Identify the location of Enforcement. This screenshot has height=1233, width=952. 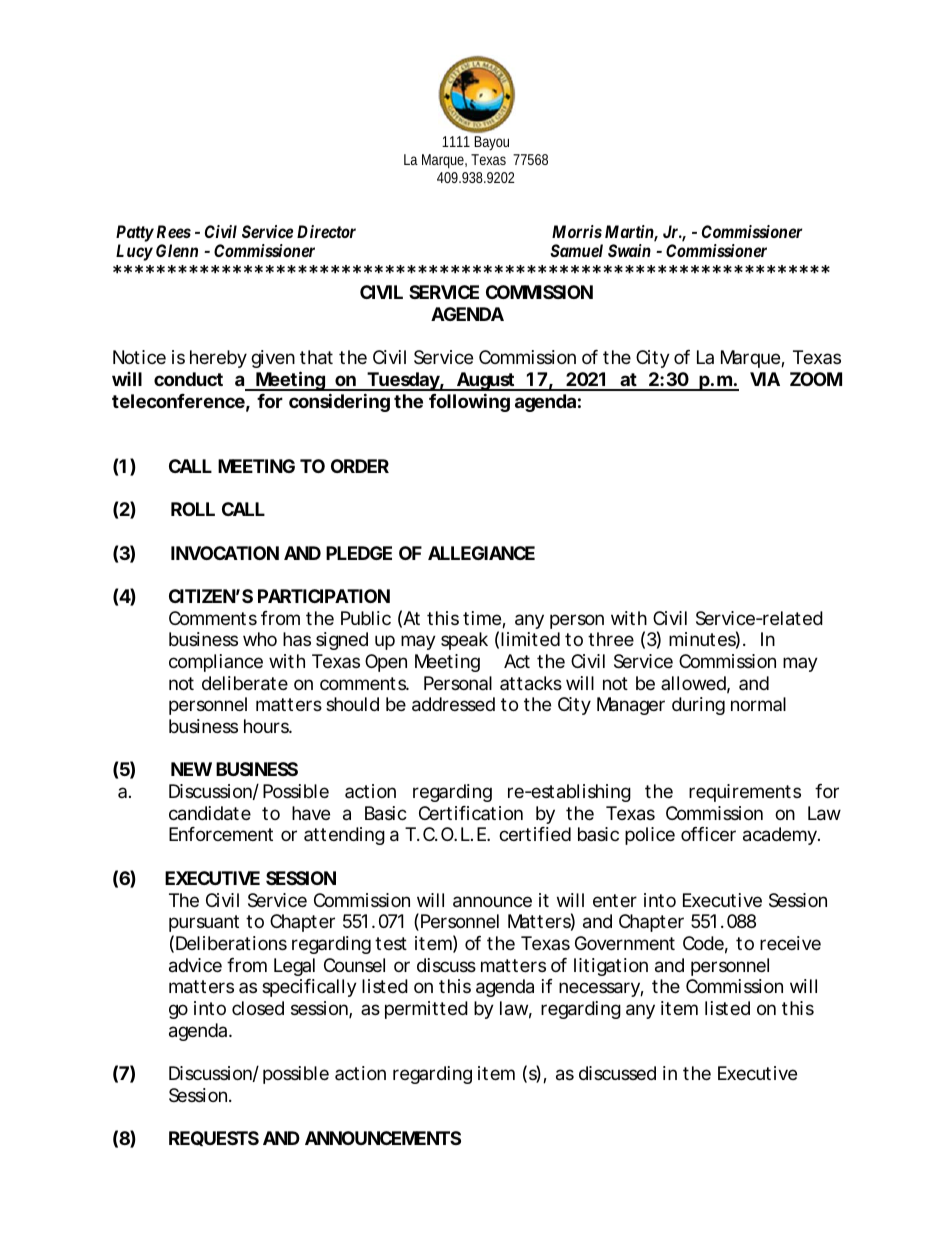
(221, 834).
